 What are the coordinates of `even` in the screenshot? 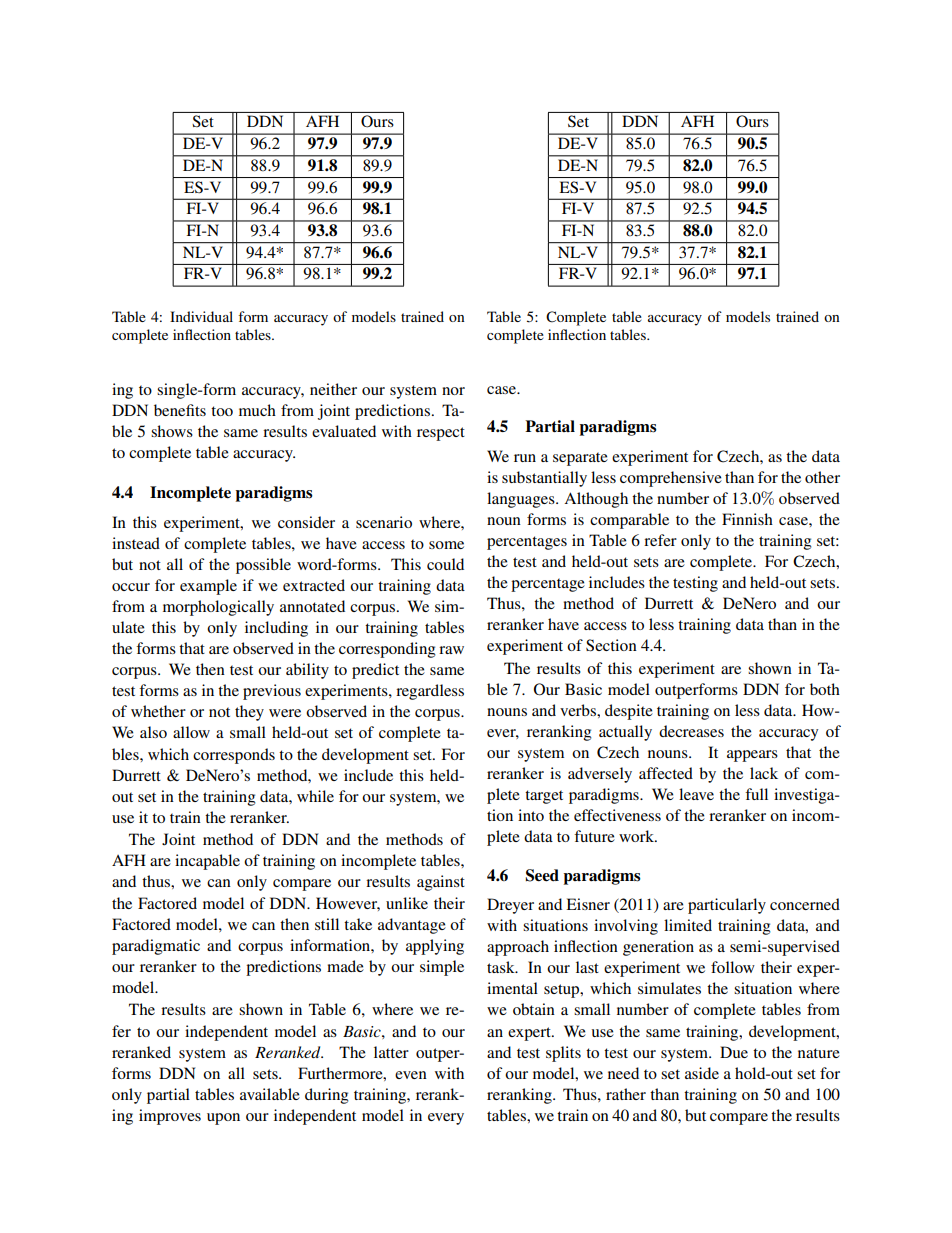 It's located at (411, 1075).
